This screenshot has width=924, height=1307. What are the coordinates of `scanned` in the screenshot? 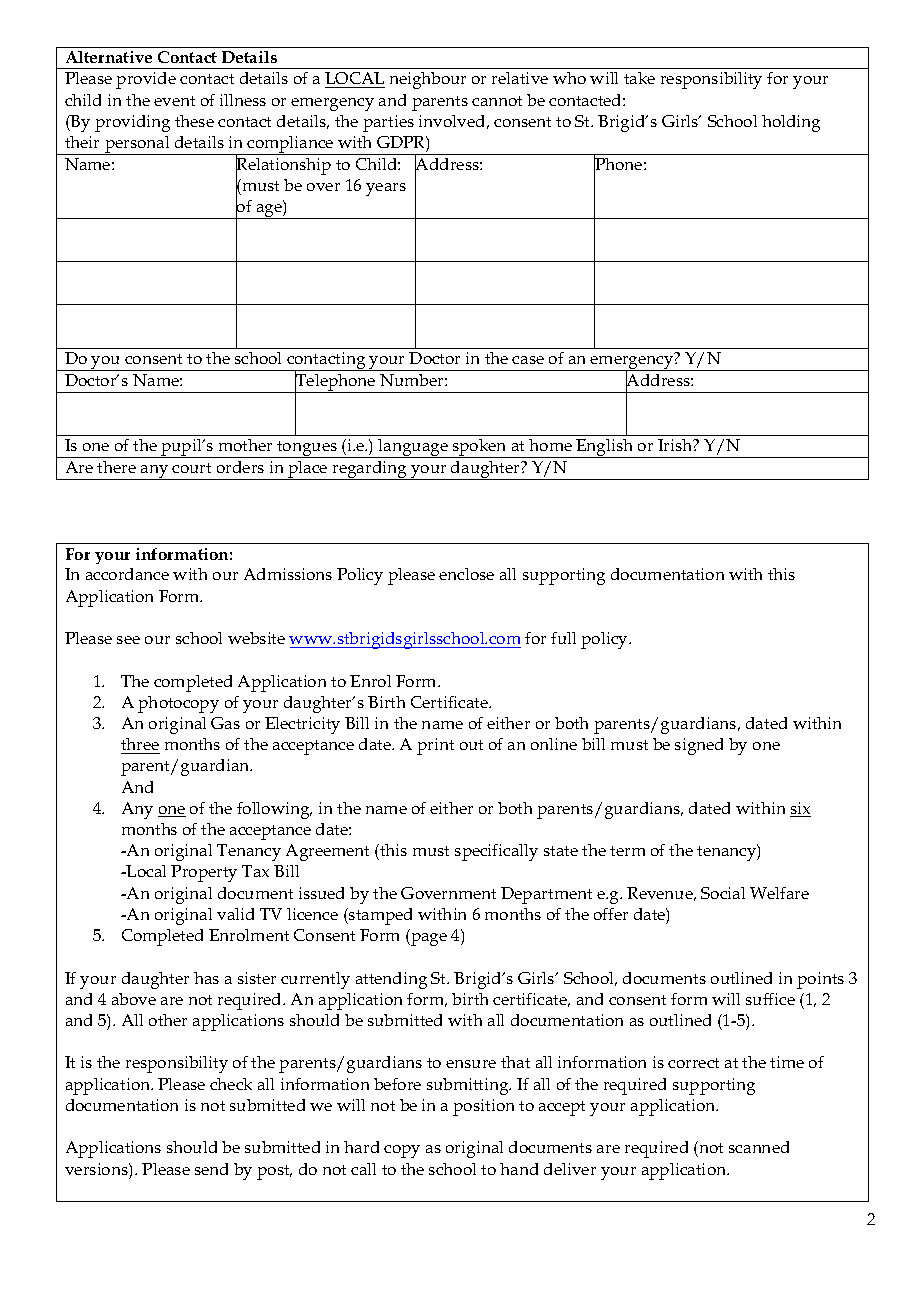 It's located at (759, 1147).
